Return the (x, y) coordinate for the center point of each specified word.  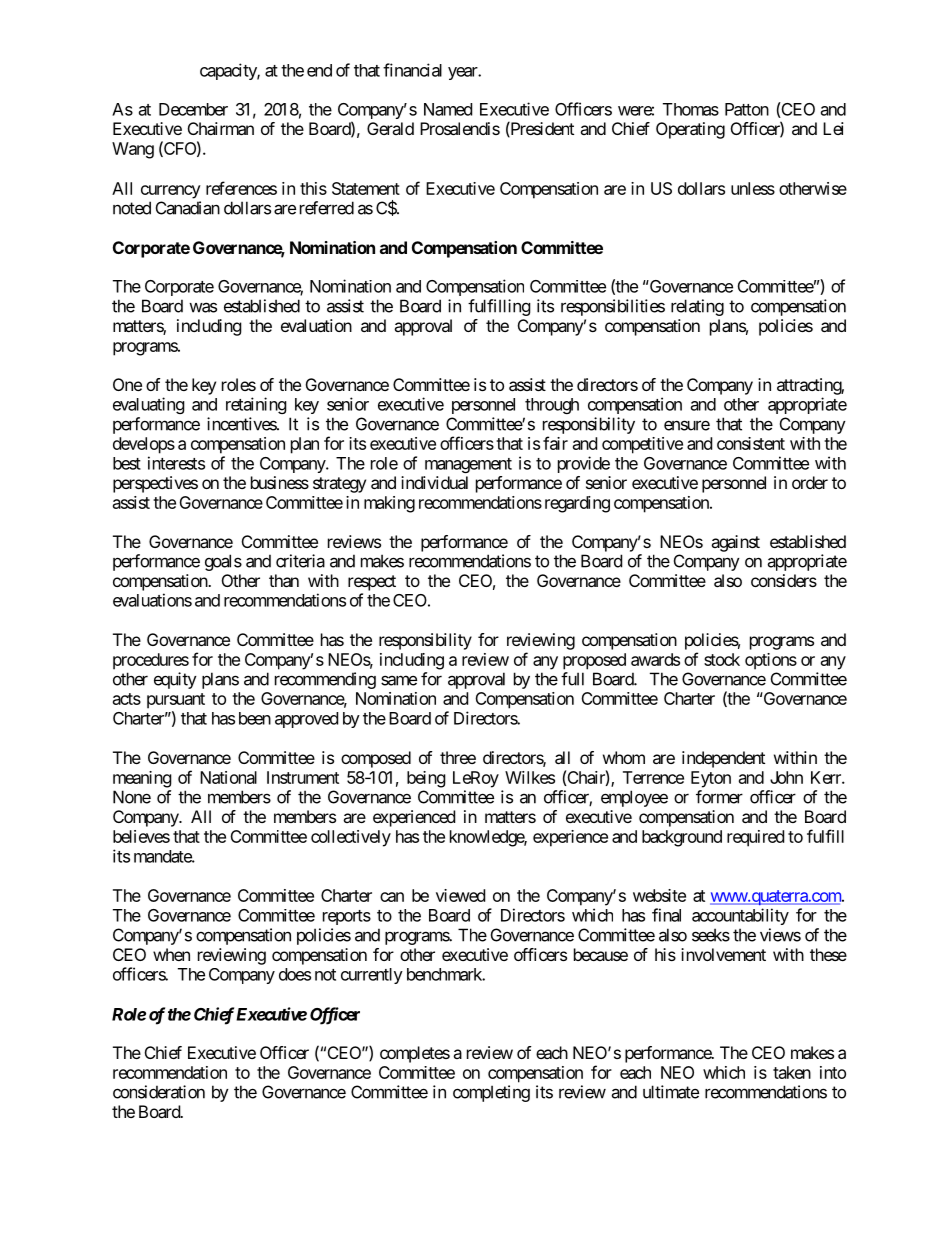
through (552, 406)
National (228, 777)
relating (697, 307)
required (755, 838)
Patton (747, 109)
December (193, 109)
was (203, 307)
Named (448, 109)
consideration (159, 1092)
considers (784, 580)
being (426, 779)
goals (223, 562)
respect (372, 583)
